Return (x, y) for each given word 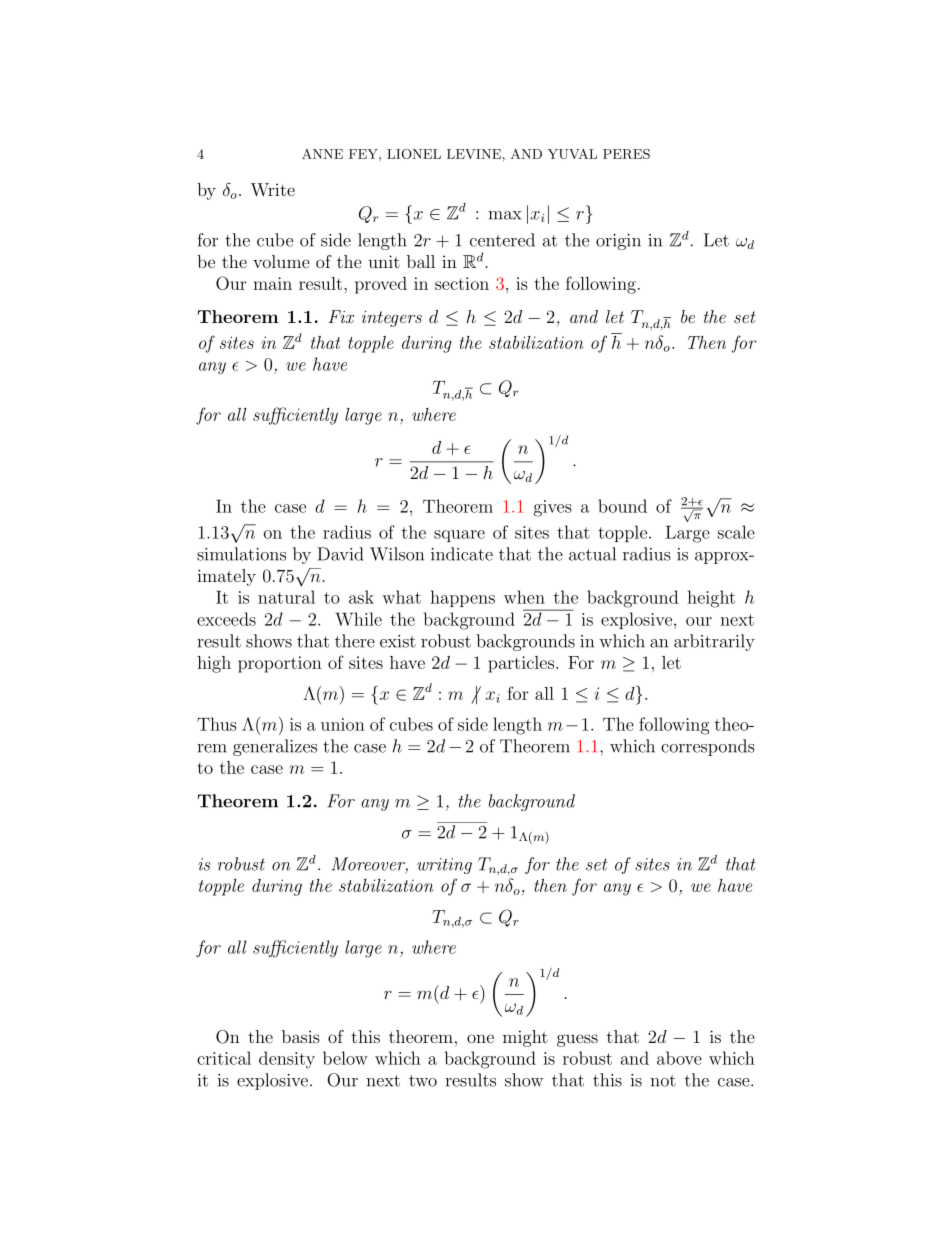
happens (462, 598)
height (711, 599)
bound (622, 506)
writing (444, 866)
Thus (217, 724)
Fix (341, 316)
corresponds (708, 747)
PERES (626, 154)
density (287, 1060)
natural (286, 597)
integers (392, 319)
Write (273, 190)
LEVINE (474, 154)
